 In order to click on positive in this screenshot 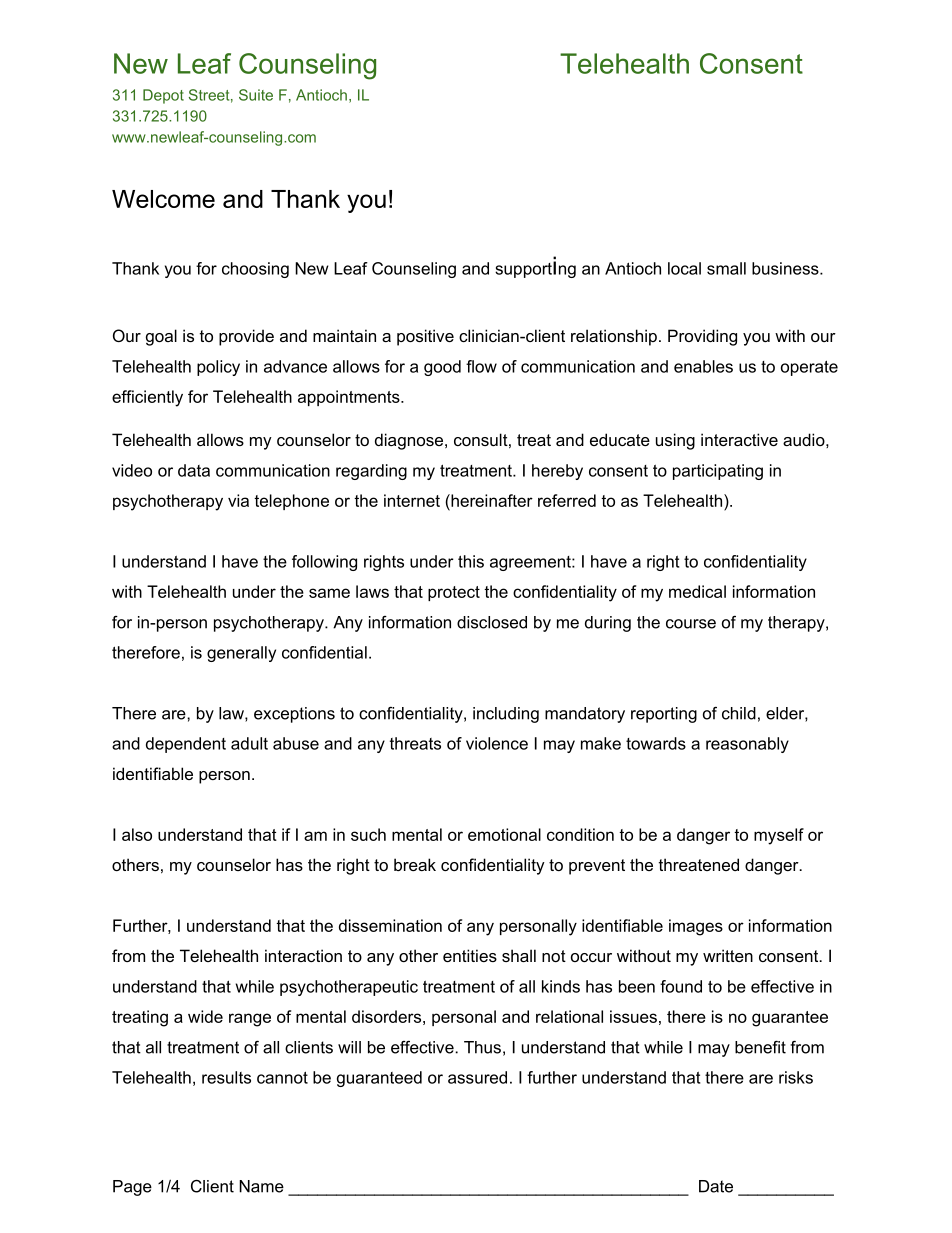, I will do `click(425, 337)`.
